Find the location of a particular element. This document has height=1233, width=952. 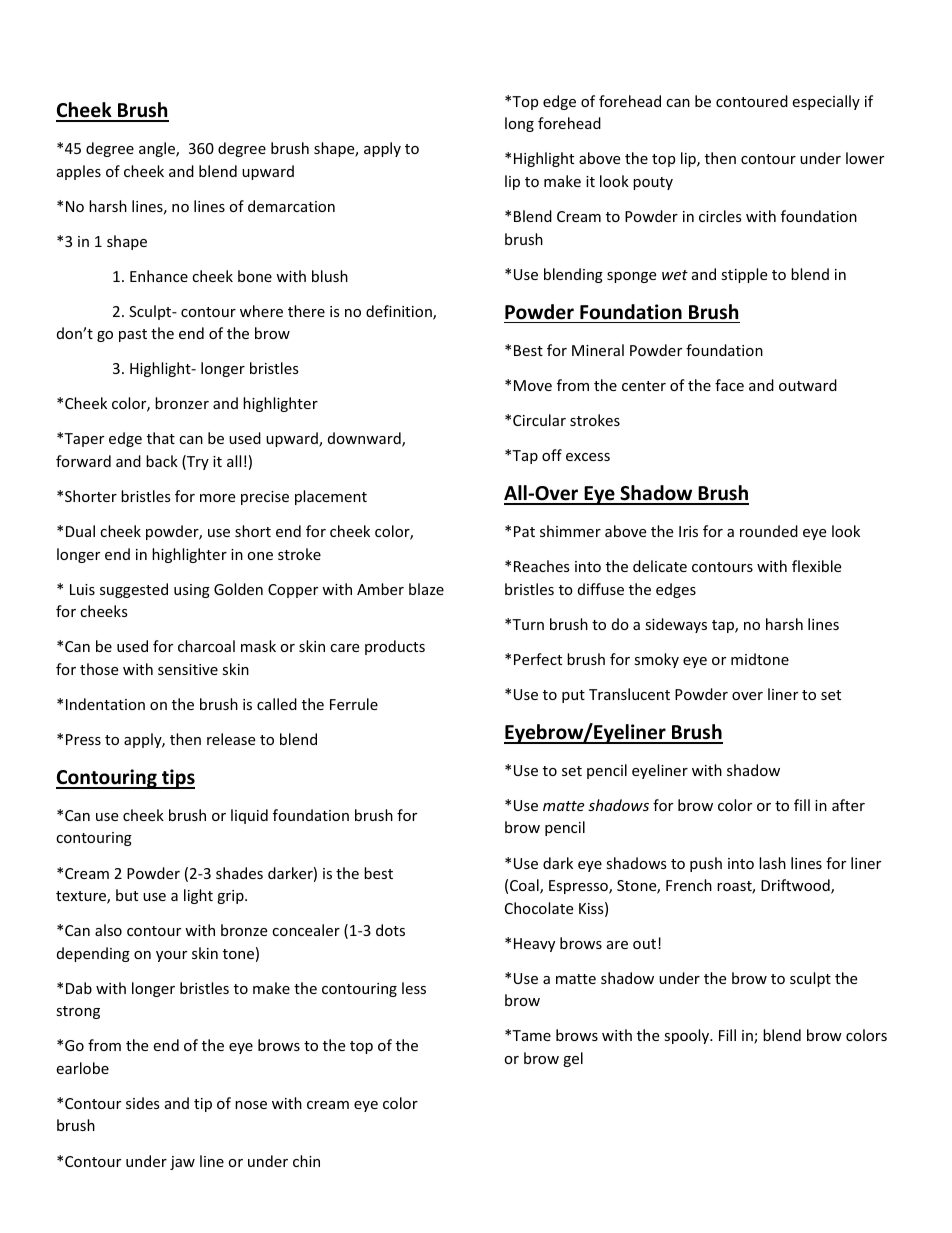

Perfect is located at coordinates (538, 659).
